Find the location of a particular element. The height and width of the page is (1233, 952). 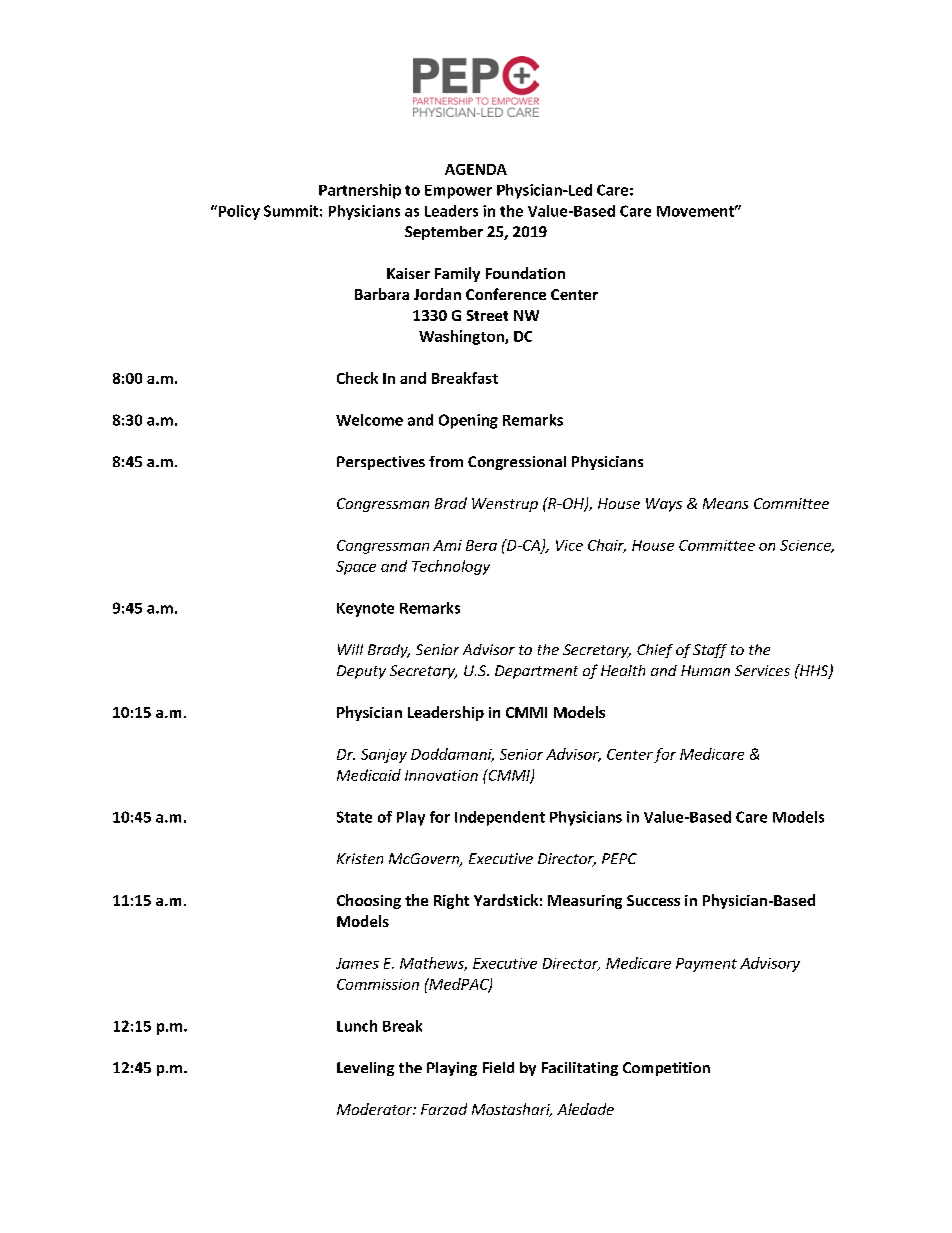

Congressional is located at coordinates (517, 463).
